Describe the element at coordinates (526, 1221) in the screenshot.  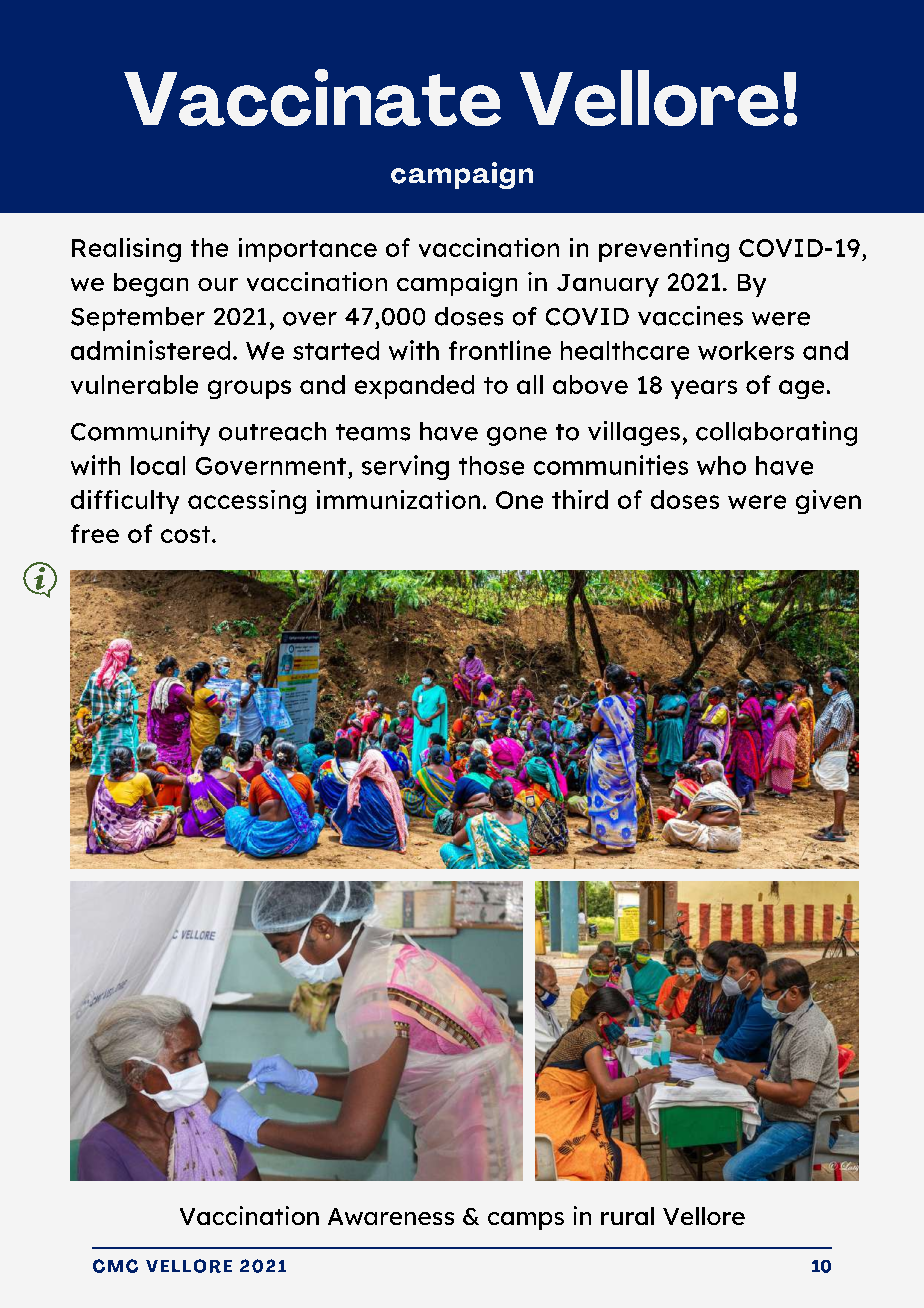
I see `camps` at that location.
